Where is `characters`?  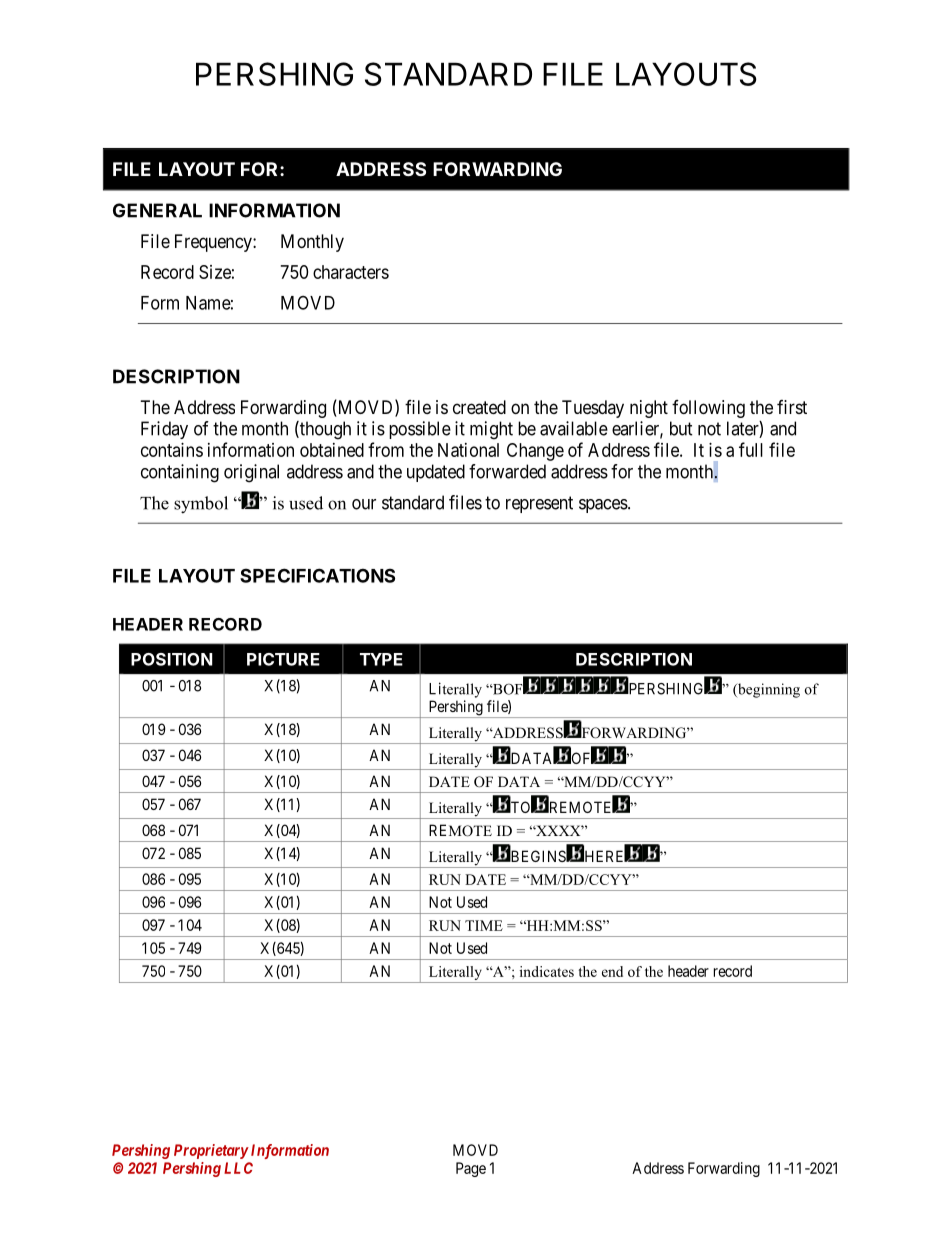
characters is located at coordinates (351, 272).
